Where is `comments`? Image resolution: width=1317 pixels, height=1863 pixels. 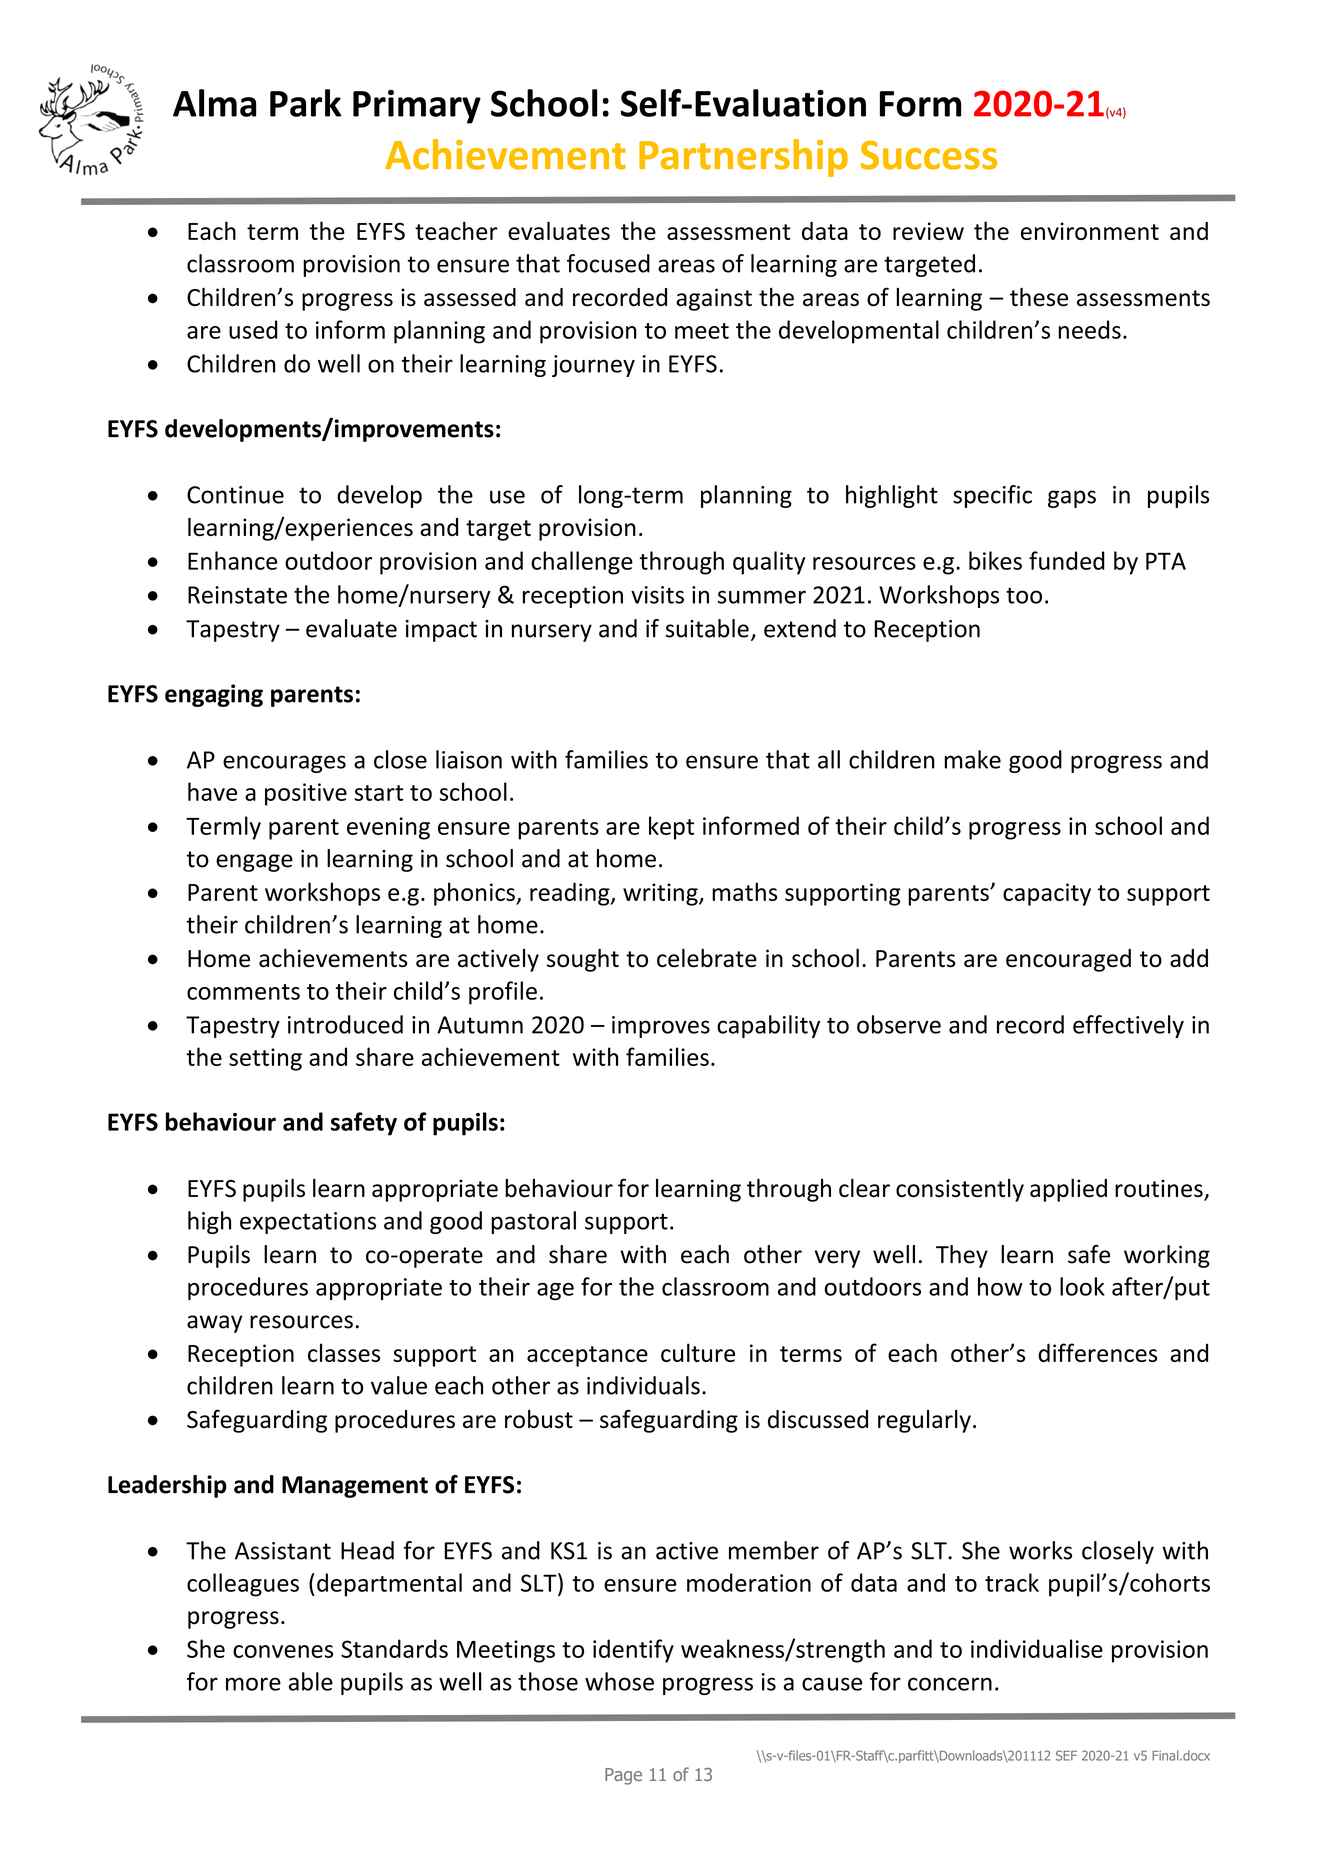
comments is located at coordinates (243, 992).
